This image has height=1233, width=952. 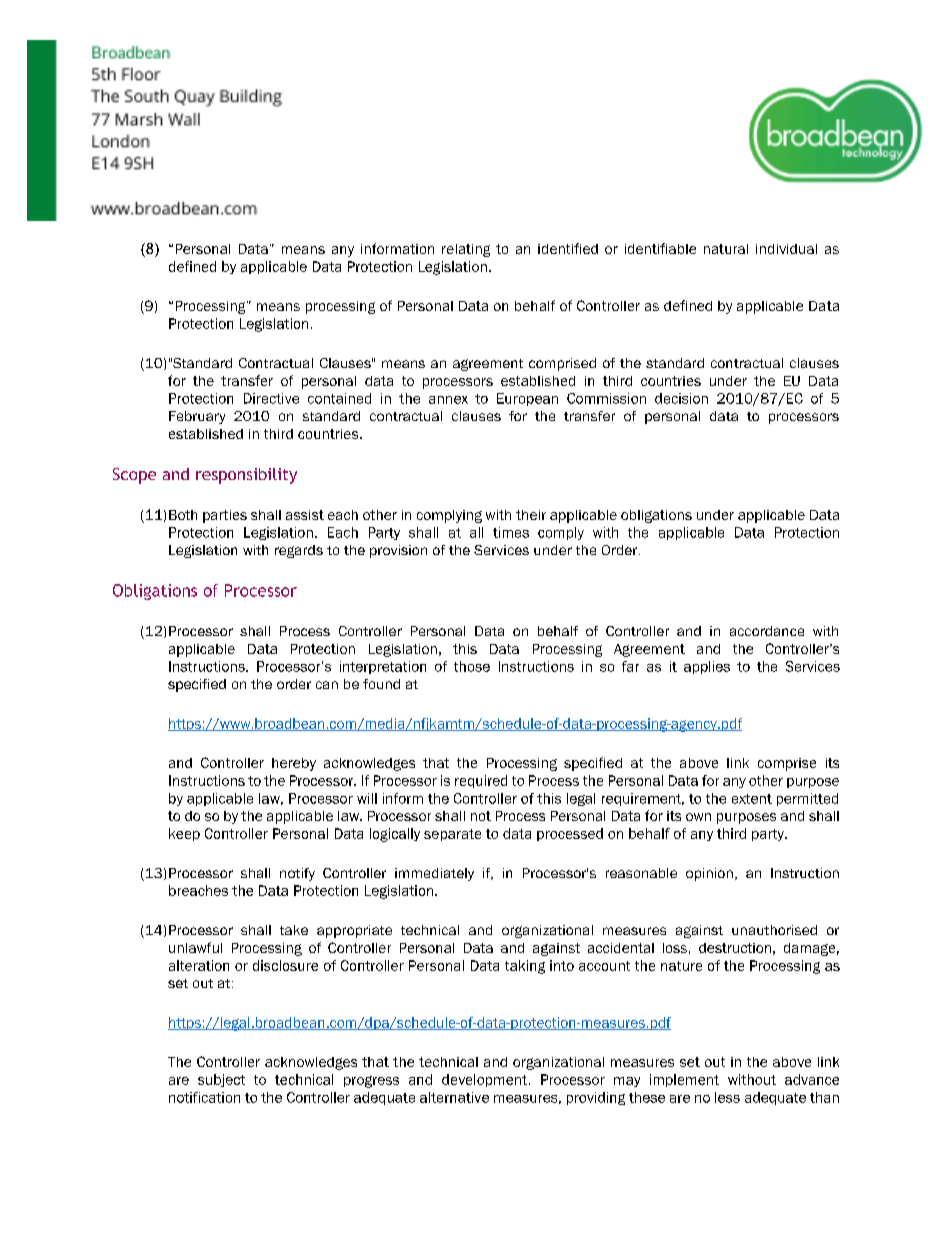 What do you see at coordinates (221, 1080) in the image?
I see `subject` at bounding box center [221, 1080].
